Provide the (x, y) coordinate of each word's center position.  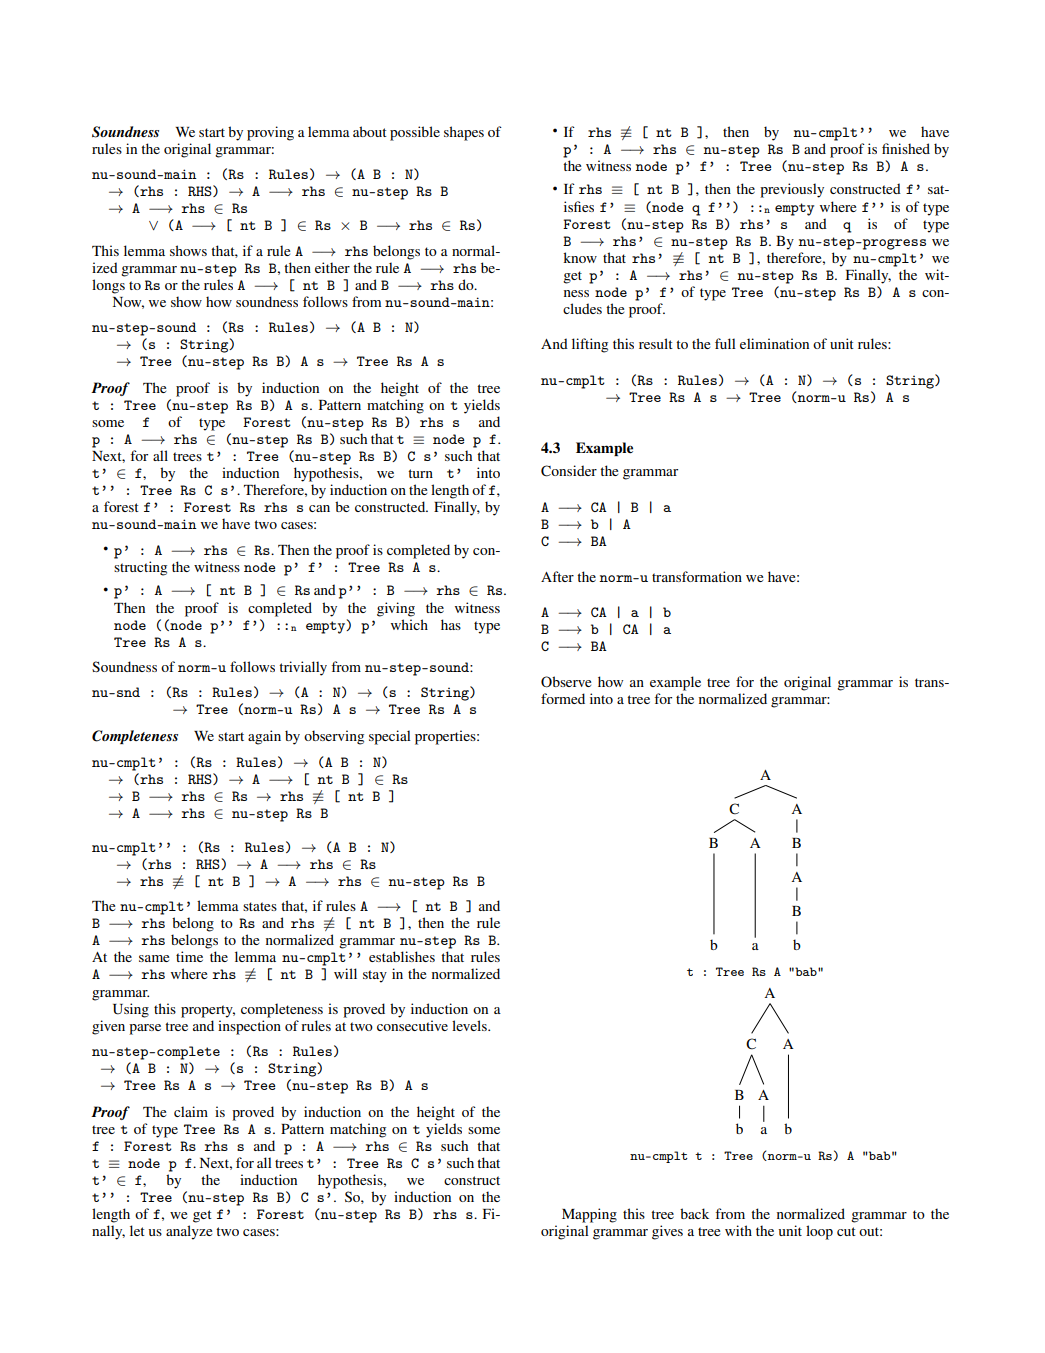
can (319, 508)
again (264, 737)
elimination (774, 343)
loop (819, 1232)
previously (792, 190)
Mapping (589, 1215)
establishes (402, 956)
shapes (464, 133)
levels (470, 1025)
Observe (566, 682)
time (189, 956)
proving (270, 133)
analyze (189, 1232)
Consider (569, 471)
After (557, 576)
